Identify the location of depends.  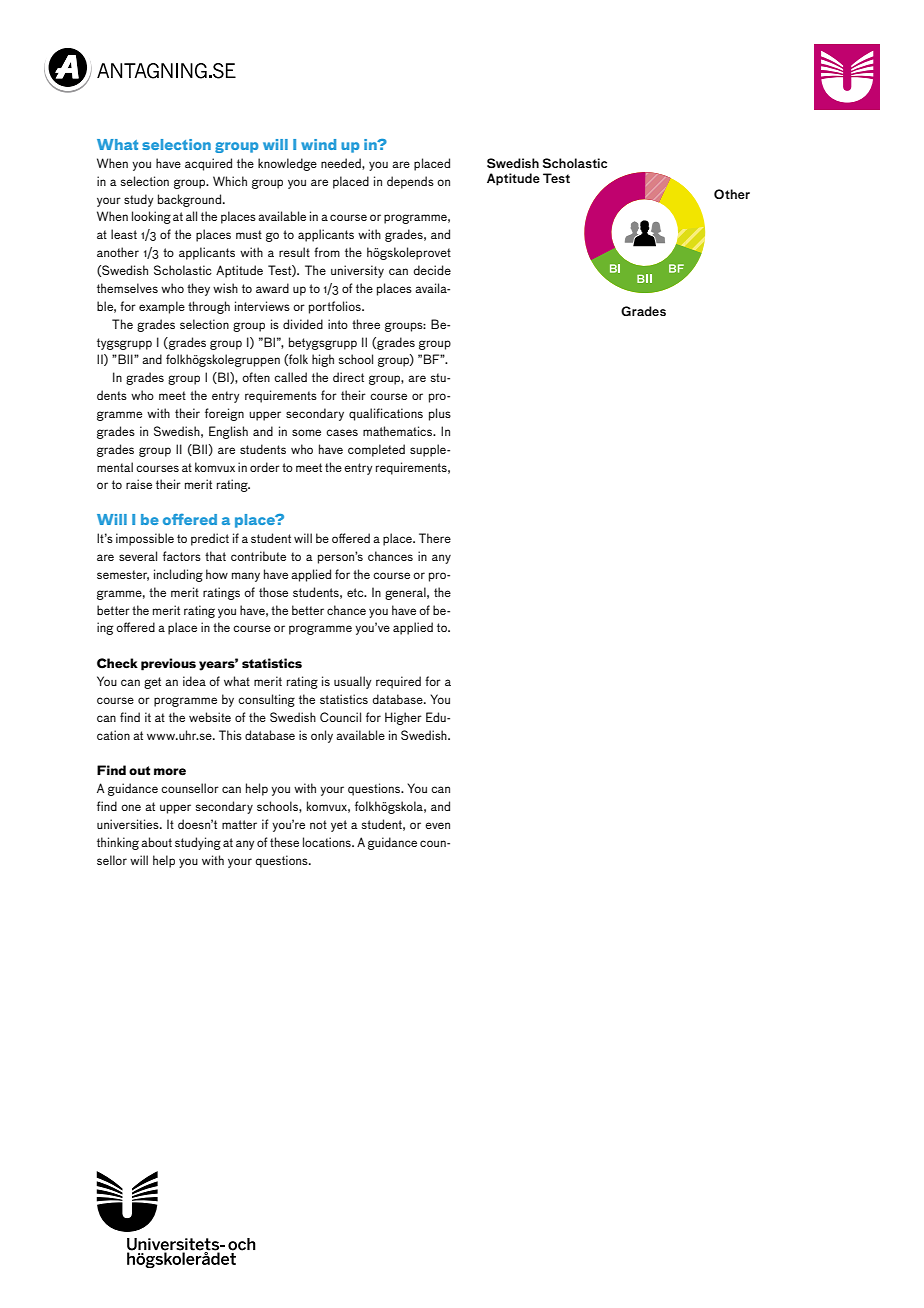
(410, 182).
